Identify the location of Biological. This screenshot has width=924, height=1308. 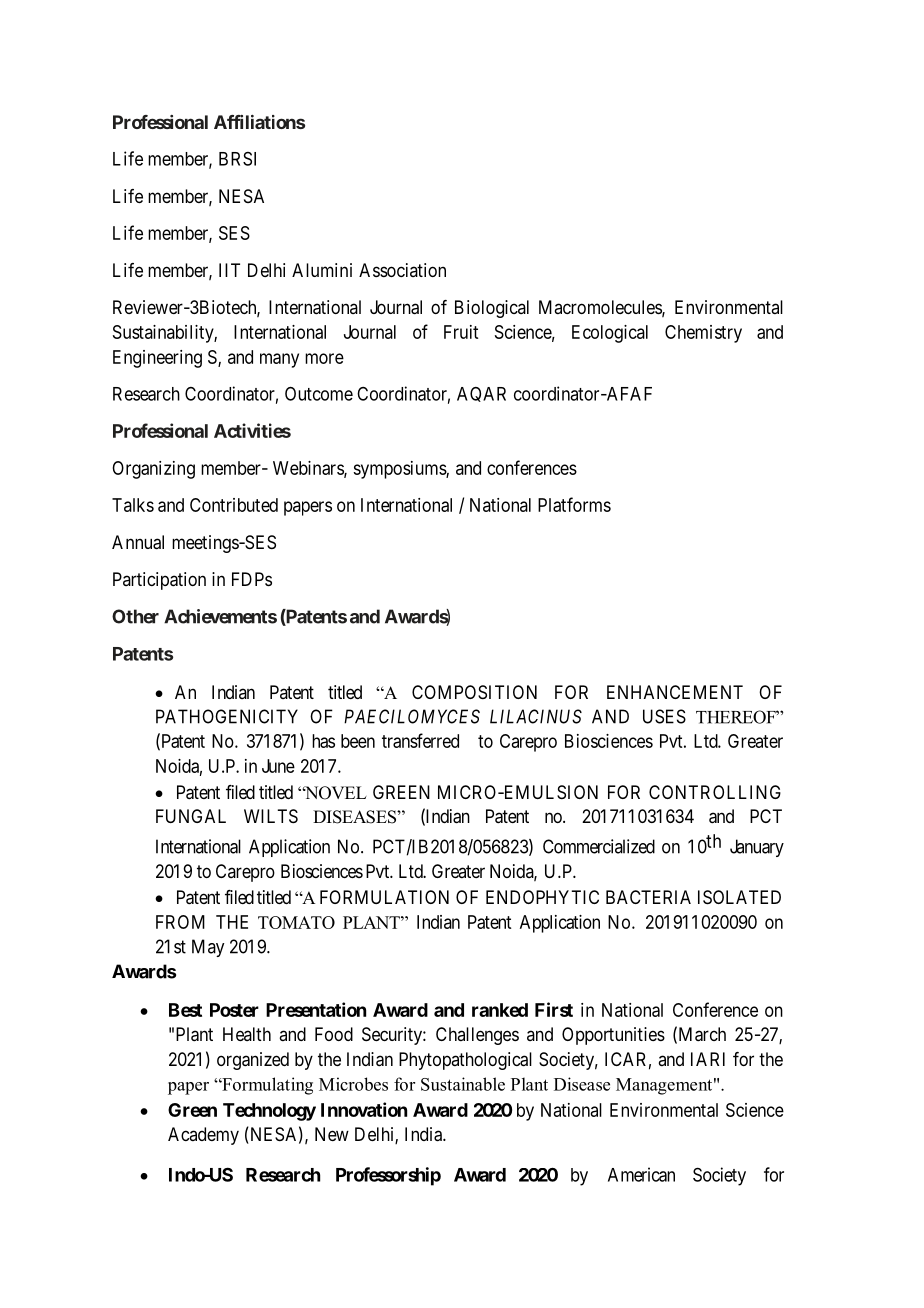
(492, 309).
